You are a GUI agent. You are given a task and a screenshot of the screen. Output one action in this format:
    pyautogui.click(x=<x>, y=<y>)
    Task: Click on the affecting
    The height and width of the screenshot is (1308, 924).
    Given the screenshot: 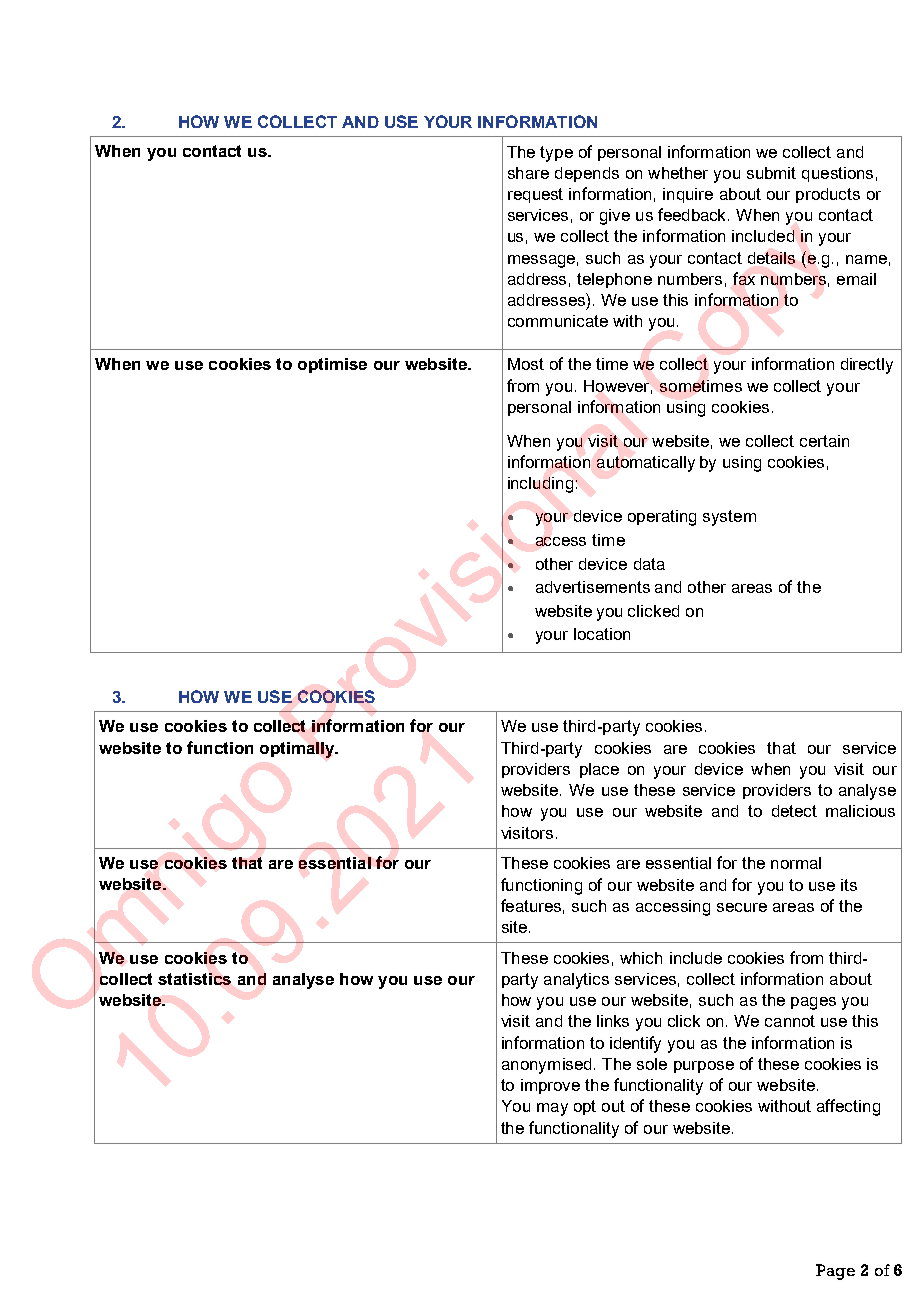 What is the action you would take?
    pyautogui.click(x=848, y=1107)
